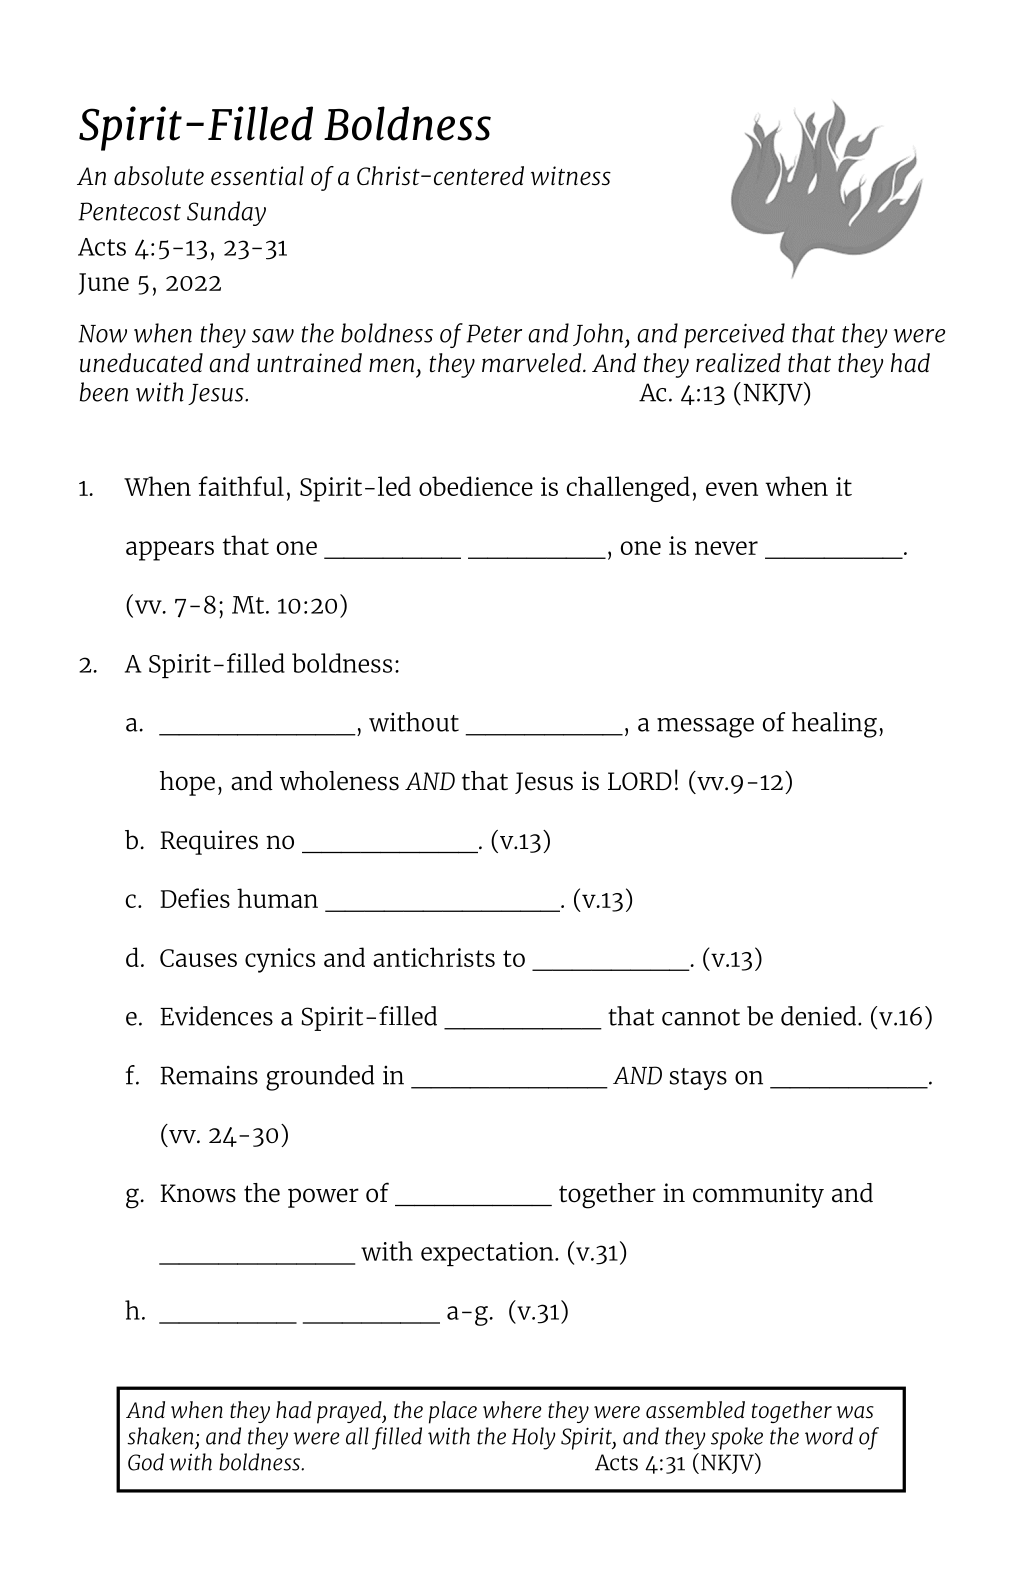 The image size is (1029, 1591). What do you see at coordinates (698, 1079) in the image?
I see `stays` at bounding box center [698, 1079].
